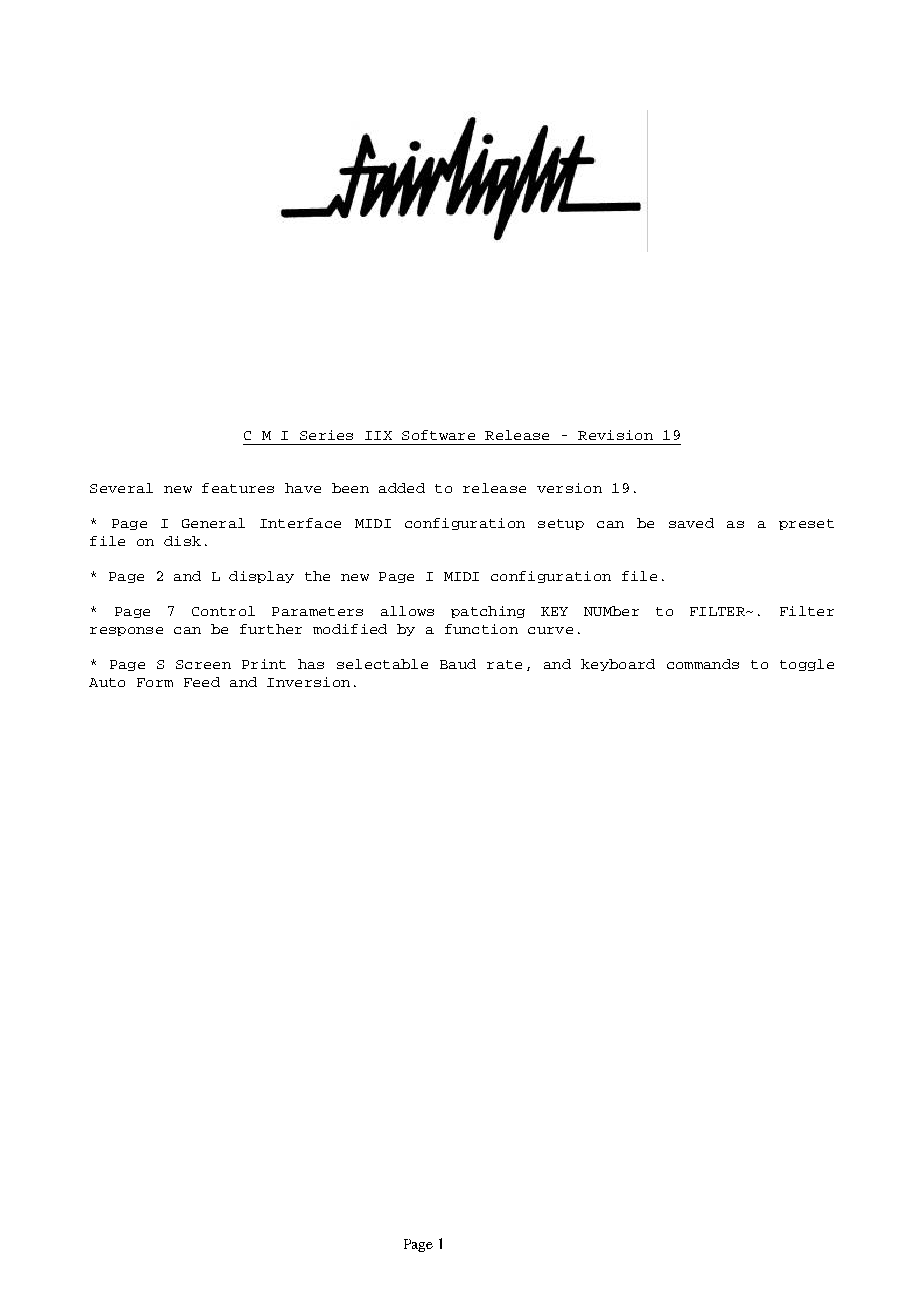  I want to click on Revision, so click(615, 435).
